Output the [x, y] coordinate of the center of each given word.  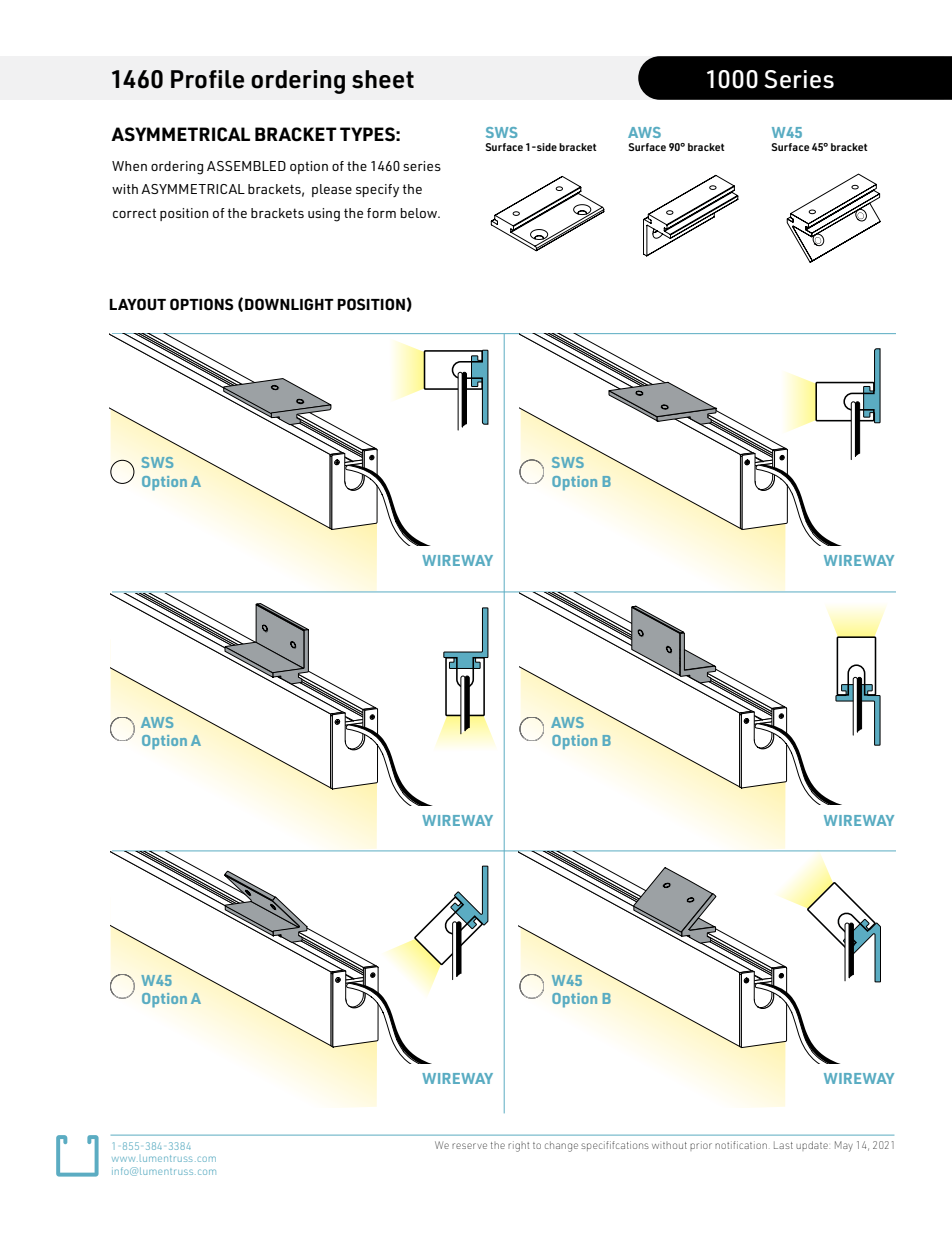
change [561, 1146]
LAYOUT [137, 304]
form [381, 213]
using [324, 215]
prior [701, 1146]
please [332, 190]
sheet [383, 79]
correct [134, 213]
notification [741, 1145]
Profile [207, 79]
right [518, 1146]
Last [783, 1145]
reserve [469, 1146]
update [813, 1146]
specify [377, 190]
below [420, 213]
